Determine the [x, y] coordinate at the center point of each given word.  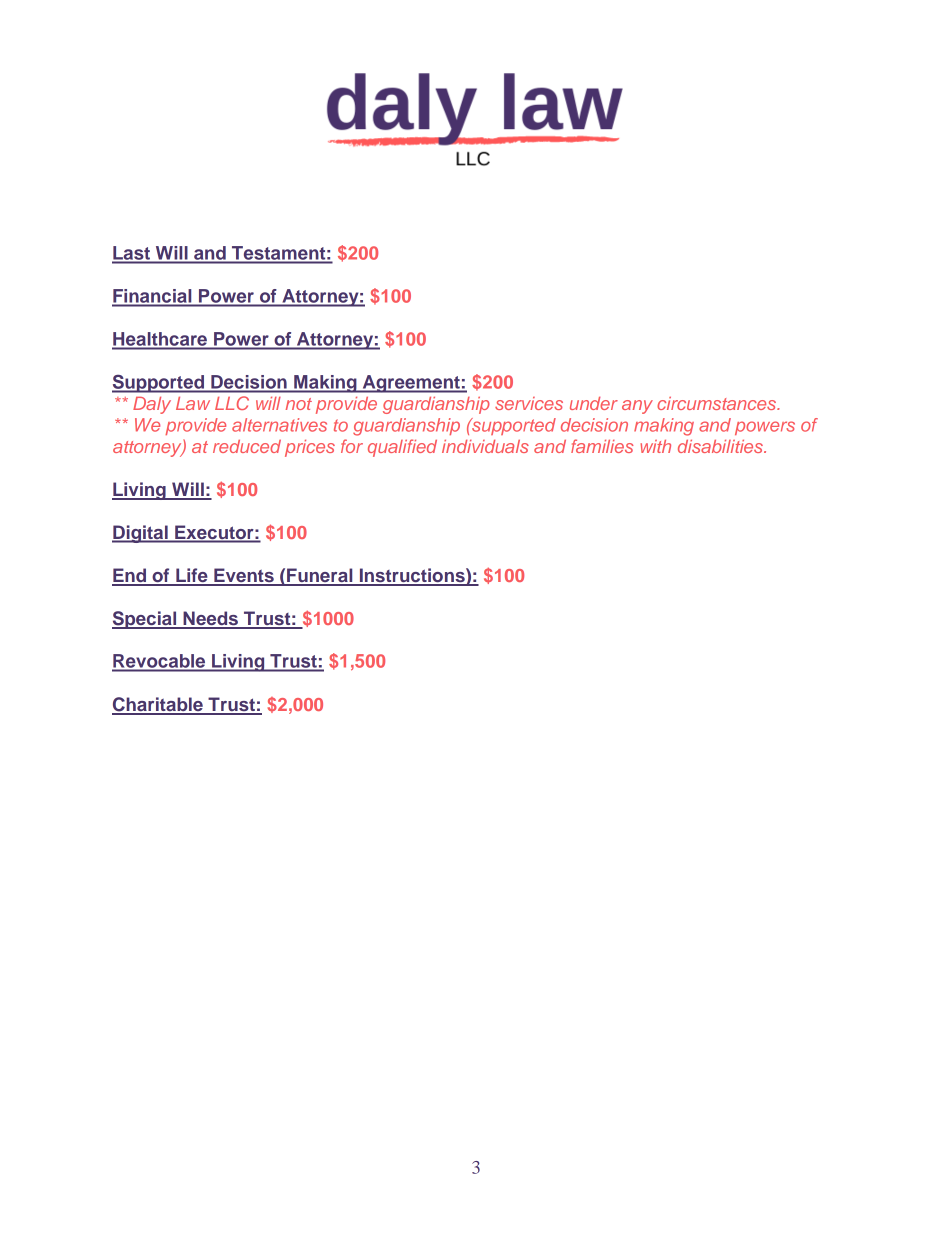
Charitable [158, 705]
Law [193, 403]
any [637, 407]
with [655, 446]
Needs [210, 619]
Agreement [411, 384]
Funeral [320, 576]
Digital [141, 534]
